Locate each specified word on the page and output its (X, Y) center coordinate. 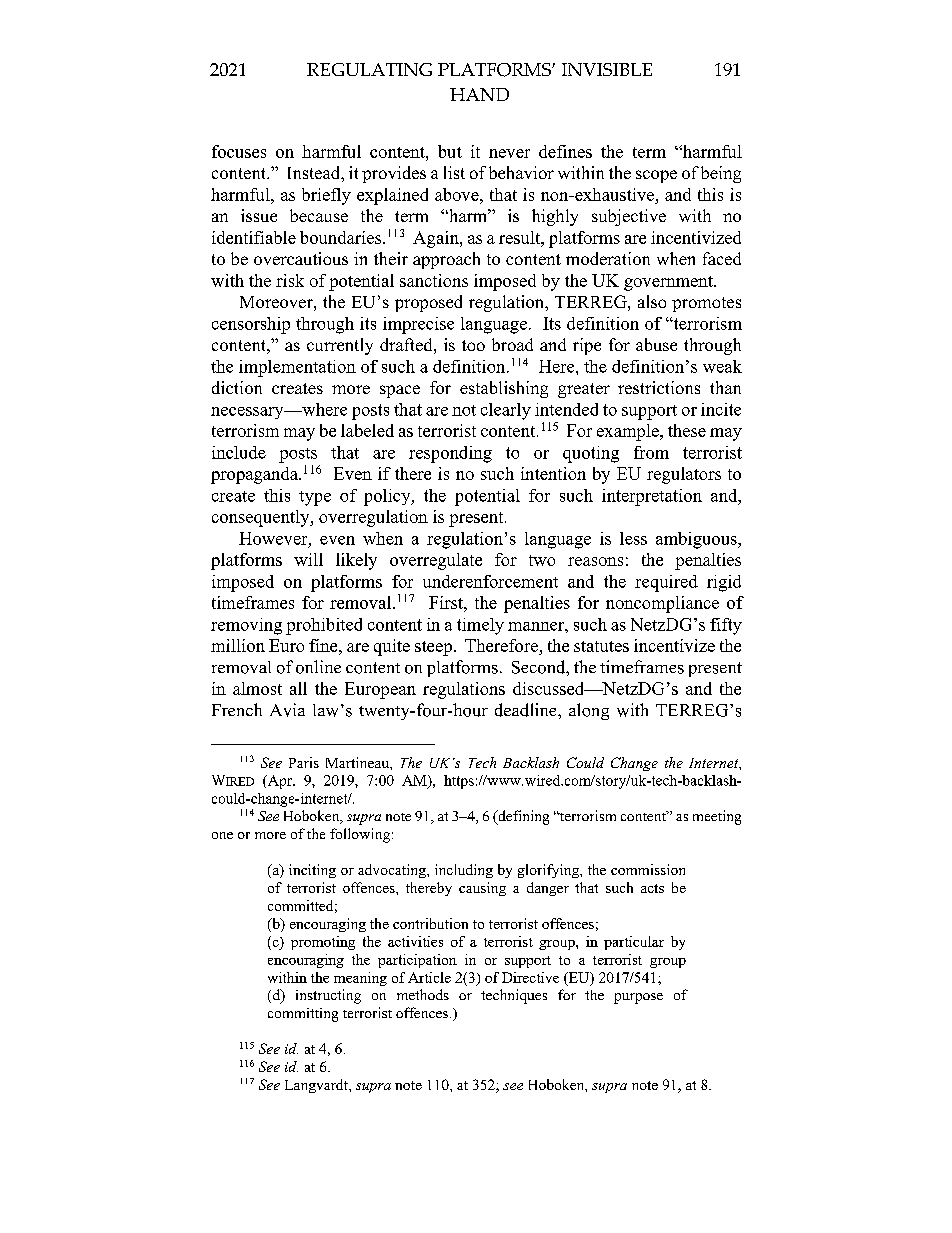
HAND (479, 94)
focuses (239, 151)
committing (303, 1015)
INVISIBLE (607, 69)
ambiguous (697, 540)
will (308, 559)
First (447, 602)
